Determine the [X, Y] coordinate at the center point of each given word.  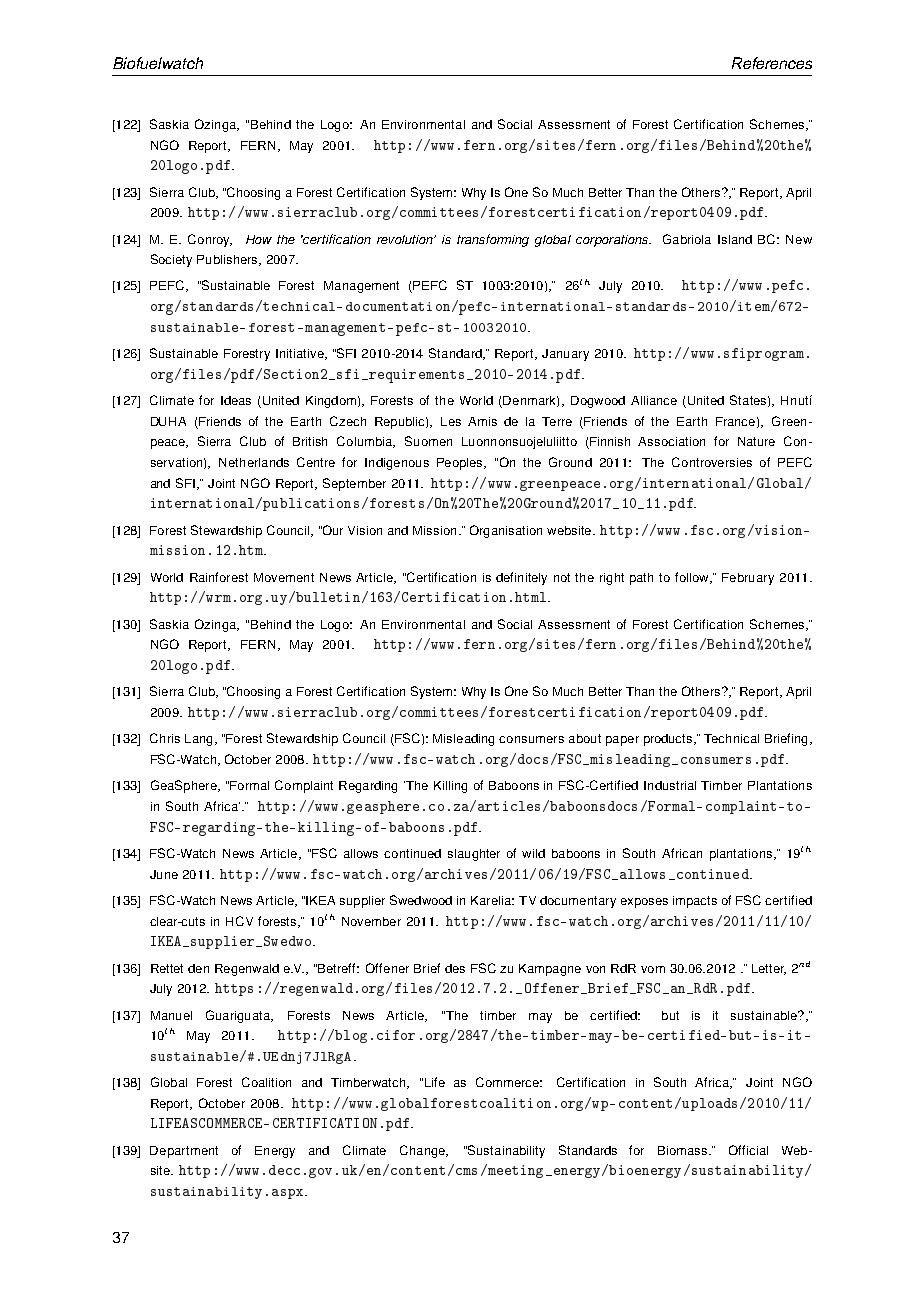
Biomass [684, 1150]
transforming [493, 240]
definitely [521, 578]
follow [693, 578]
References [772, 63]
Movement [284, 577]
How [259, 239]
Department [184, 1152]
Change [424, 1151]
